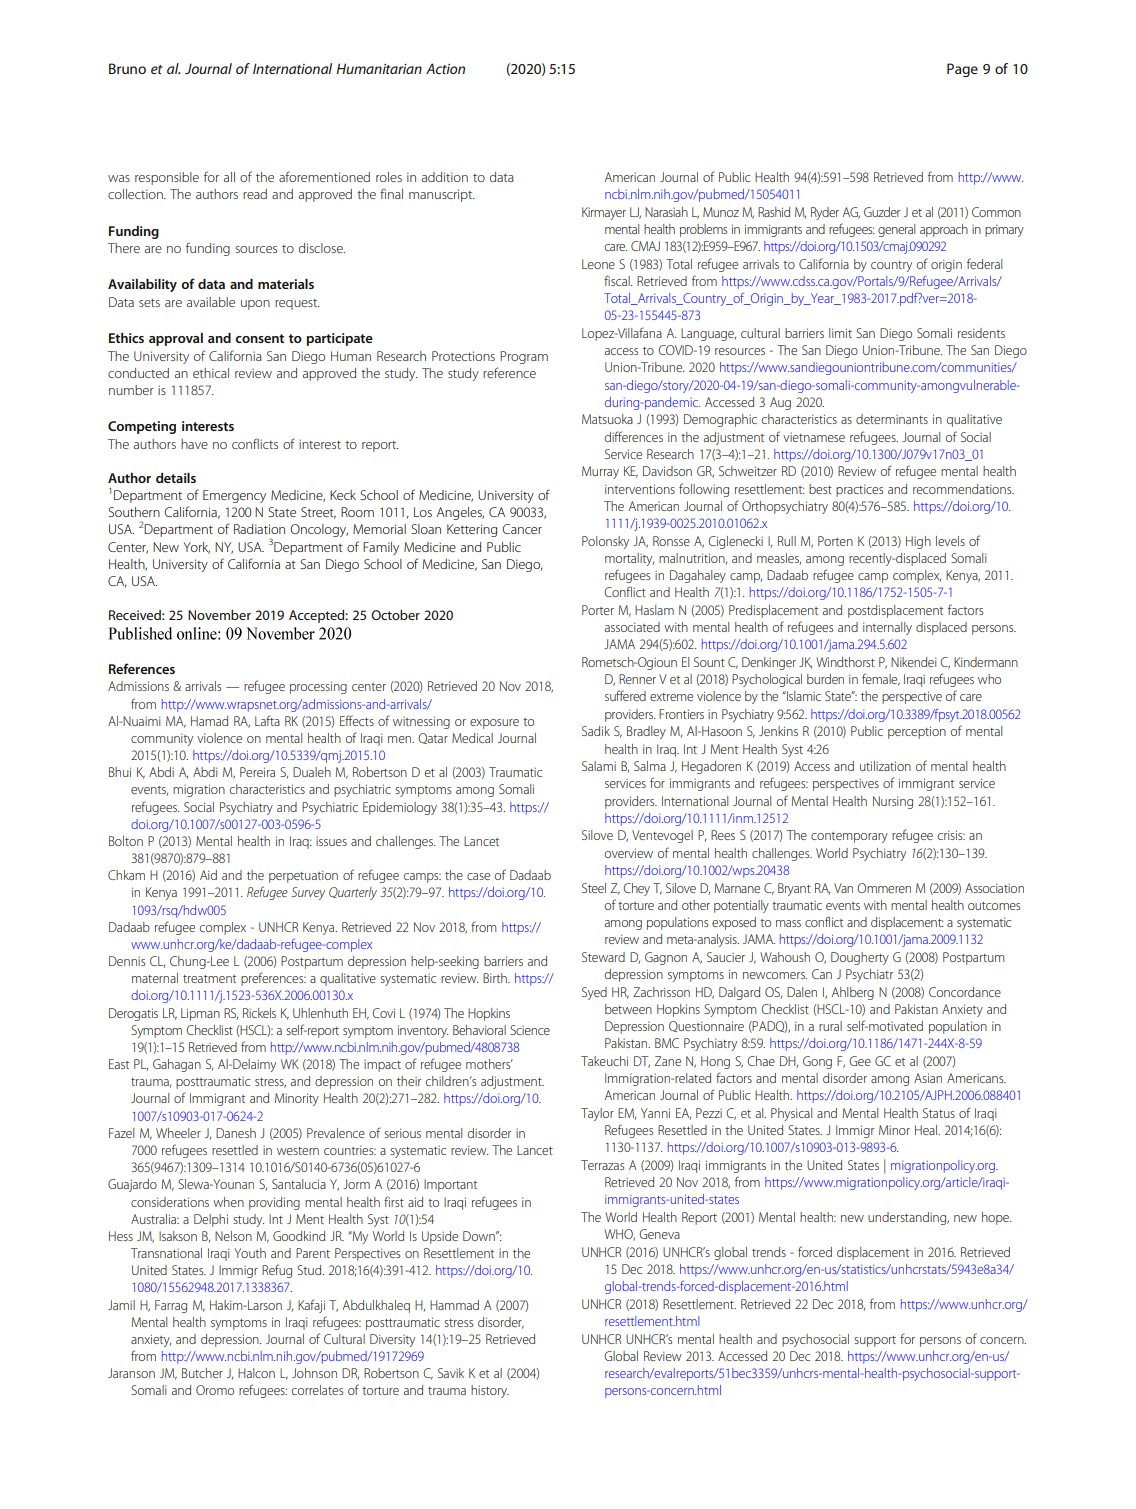  What do you see at coordinates (892, 419) in the page?
I see `determinants` at bounding box center [892, 419].
